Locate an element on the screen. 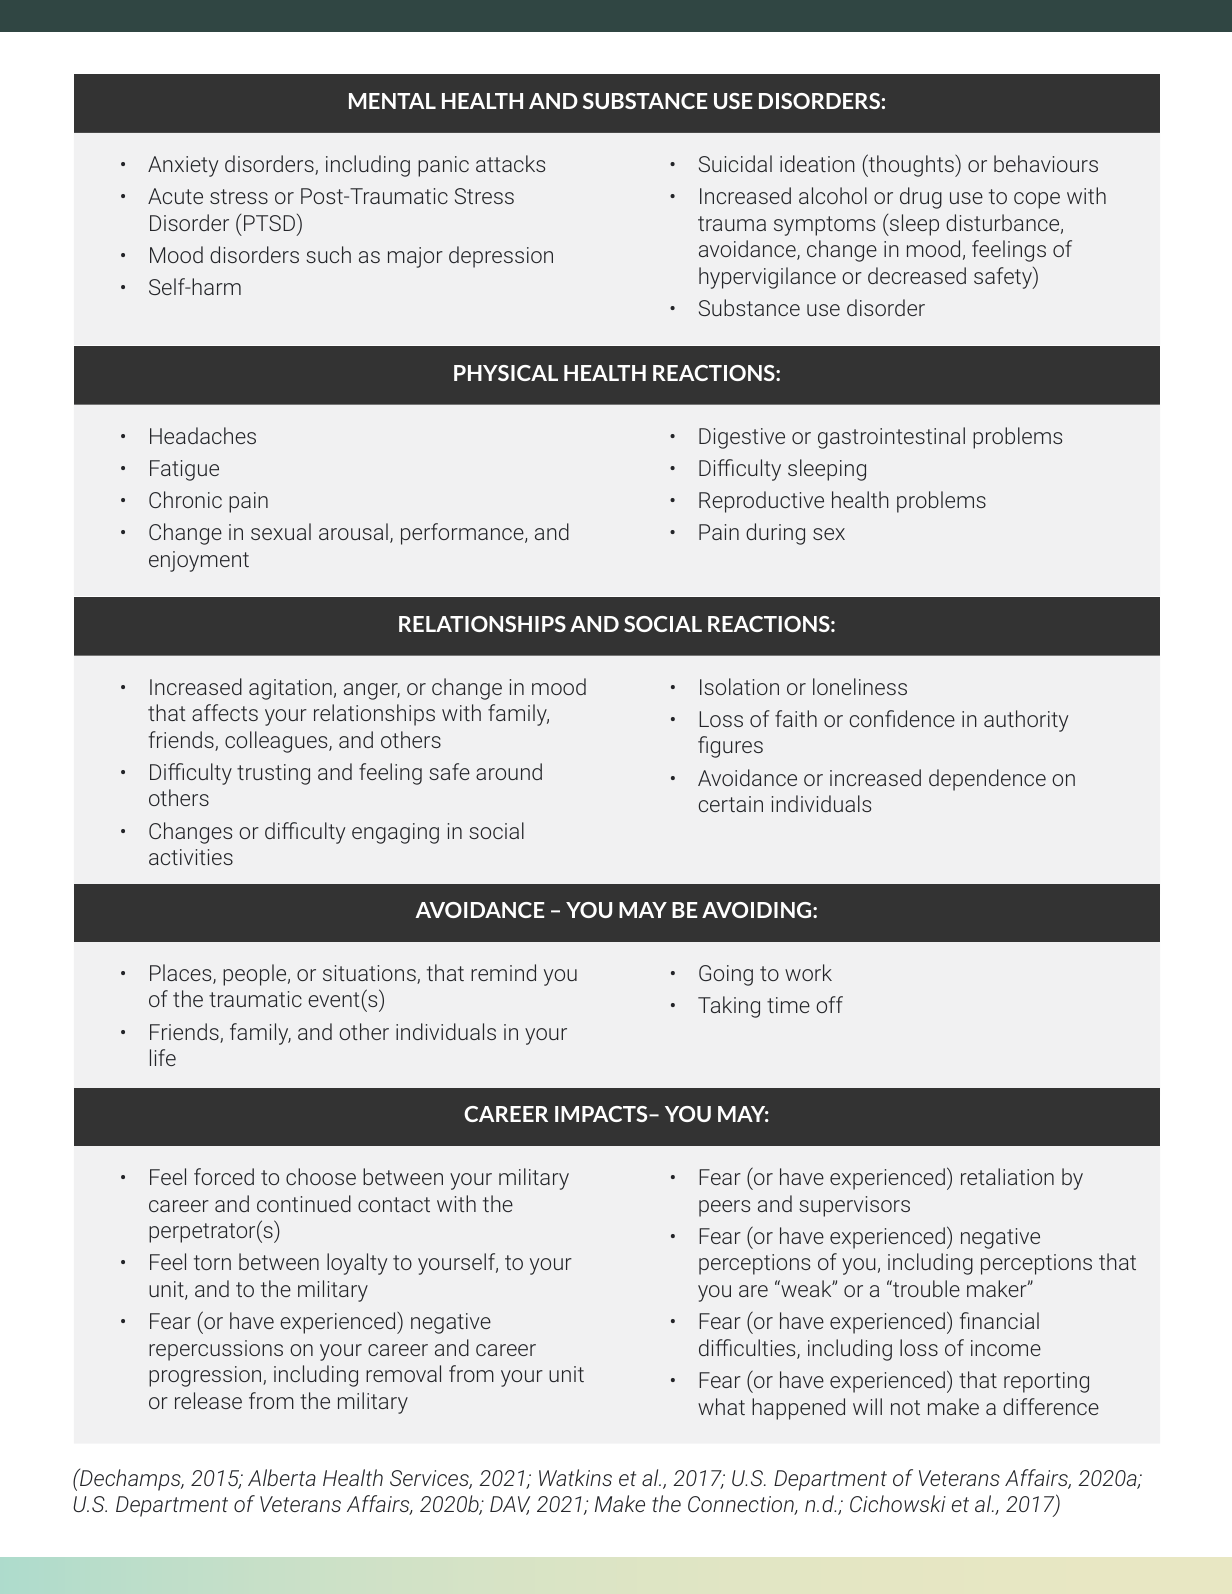 This screenshot has height=1594, width=1232. retaliation is located at coordinates (1007, 1176).
